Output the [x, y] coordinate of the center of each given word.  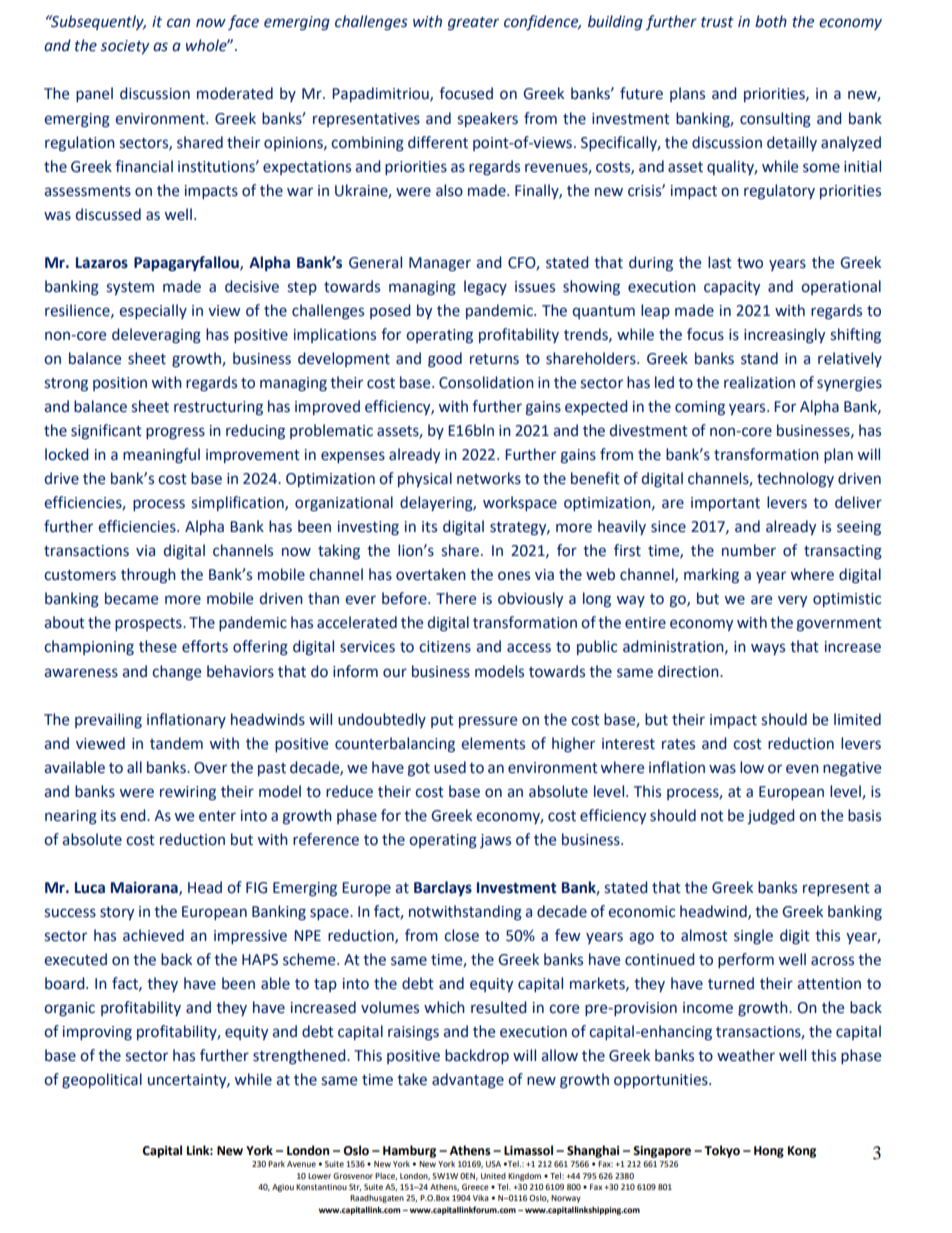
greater [473, 24]
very [792, 601]
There [456, 598]
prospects [149, 624]
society [125, 47]
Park [276, 1164]
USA [493, 1164]
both [771, 21]
